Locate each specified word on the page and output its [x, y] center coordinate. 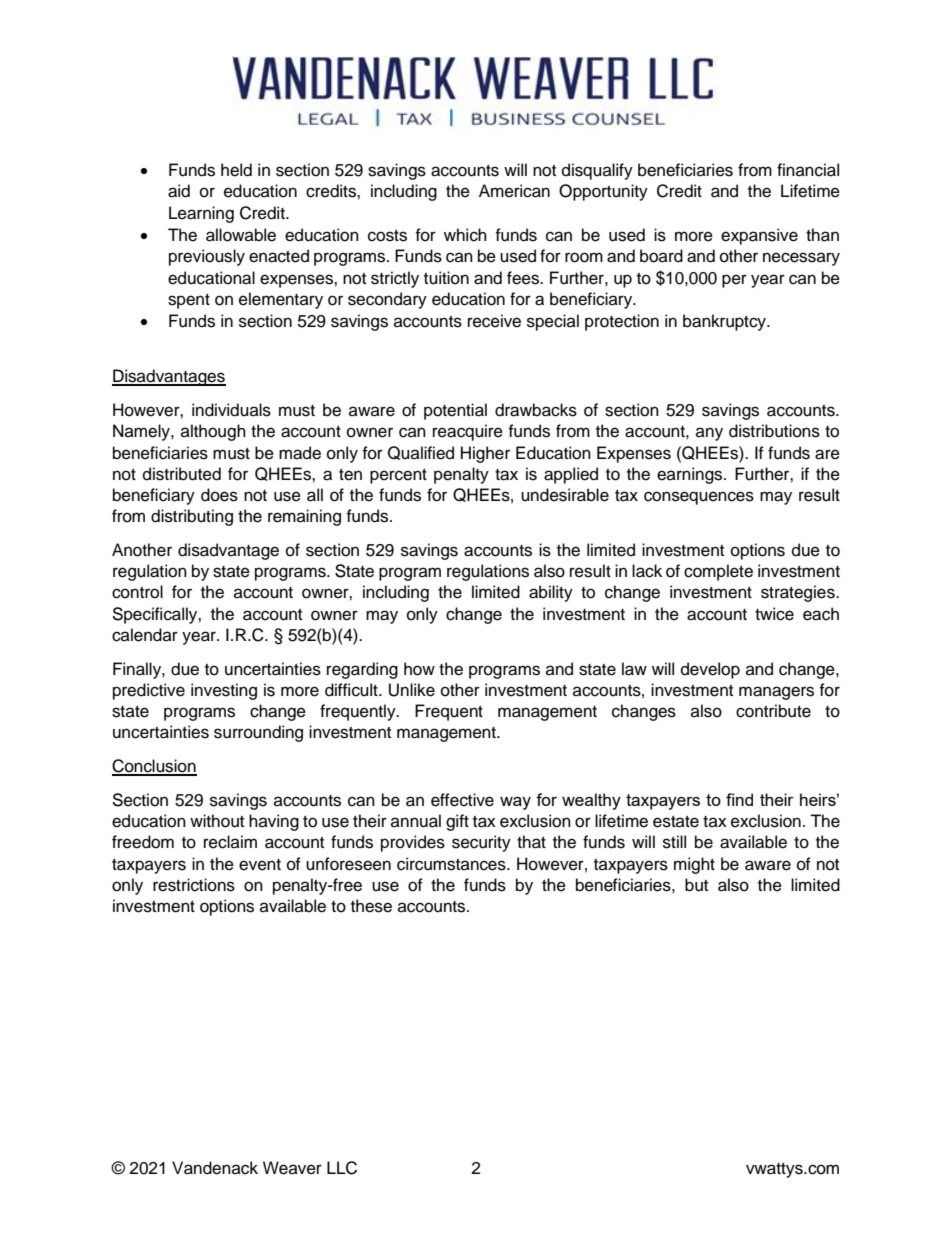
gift [457, 822]
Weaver [292, 1168]
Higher [485, 454]
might [694, 865]
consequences [699, 498]
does [219, 495]
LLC [342, 1168]
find [739, 799]
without [217, 821]
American [514, 191]
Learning [201, 214]
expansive [759, 236]
